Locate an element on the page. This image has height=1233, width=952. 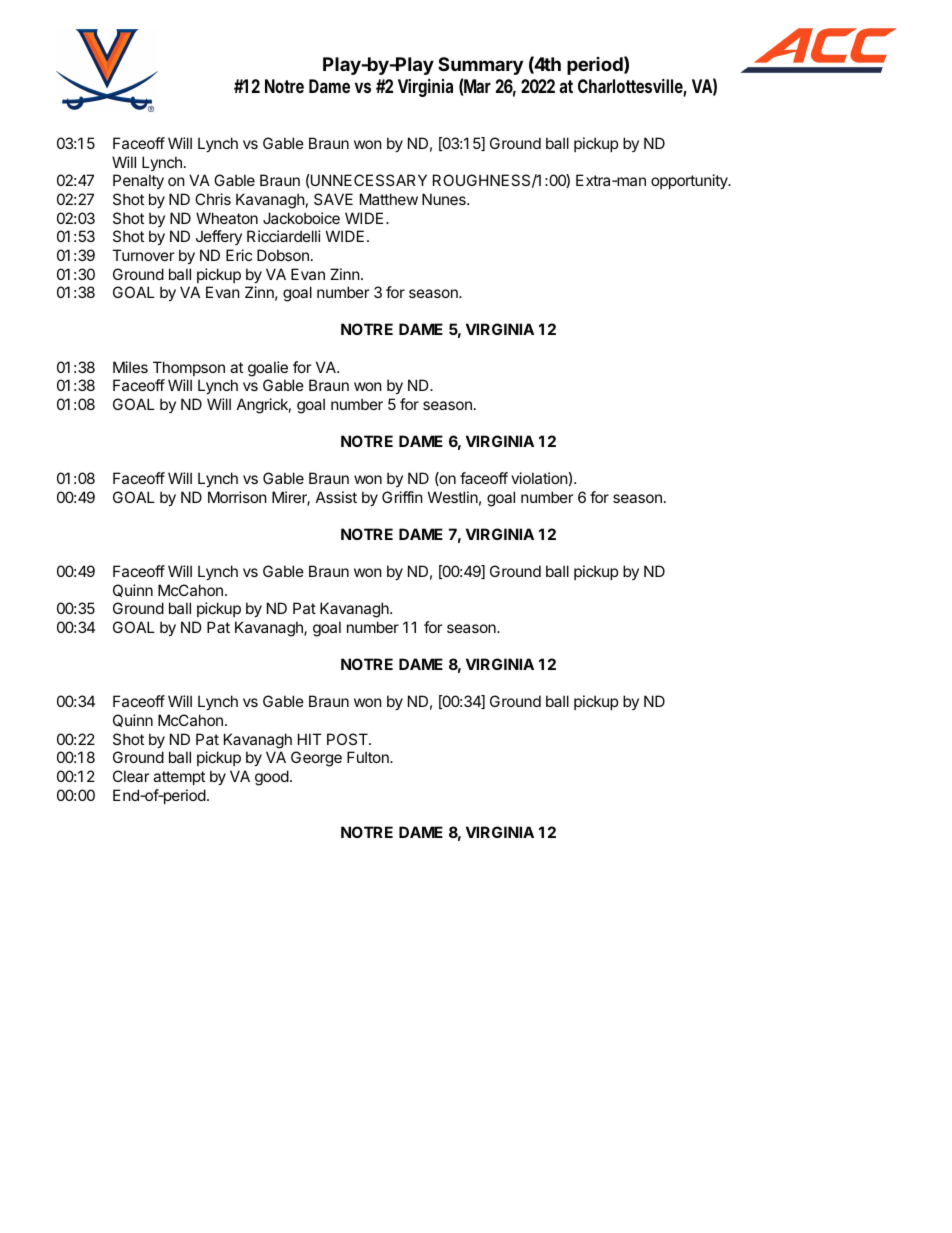
Penalty is located at coordinates (138, 181).
